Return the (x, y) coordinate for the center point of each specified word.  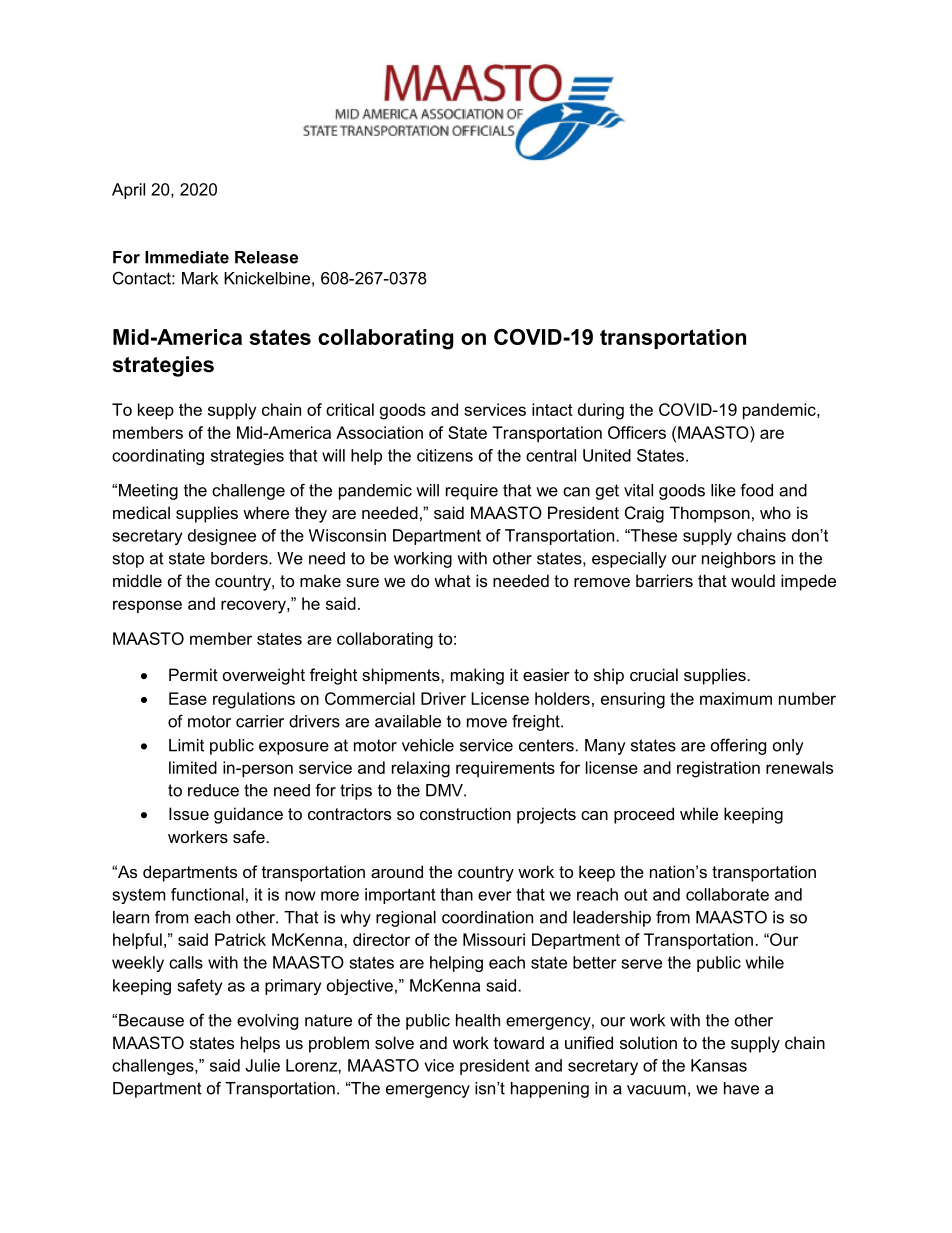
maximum (736, 698)
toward (519, 1042)
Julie (262, 1065)
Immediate (187, 257)
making (477, 676)
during (601, 411)
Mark (200, 278)
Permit (193, 674)
